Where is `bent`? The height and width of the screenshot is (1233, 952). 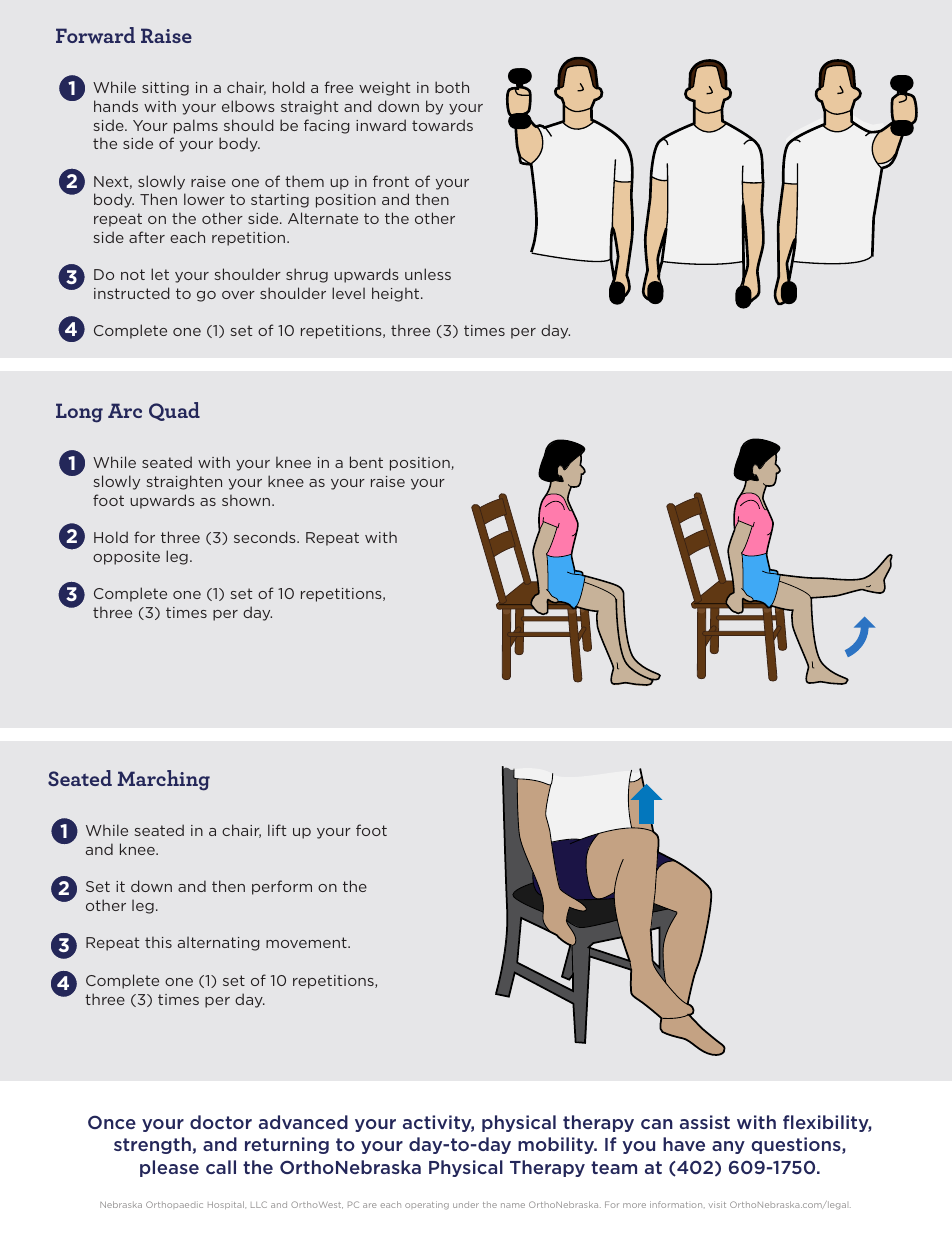
bent is located at coordinates (366, 462).
